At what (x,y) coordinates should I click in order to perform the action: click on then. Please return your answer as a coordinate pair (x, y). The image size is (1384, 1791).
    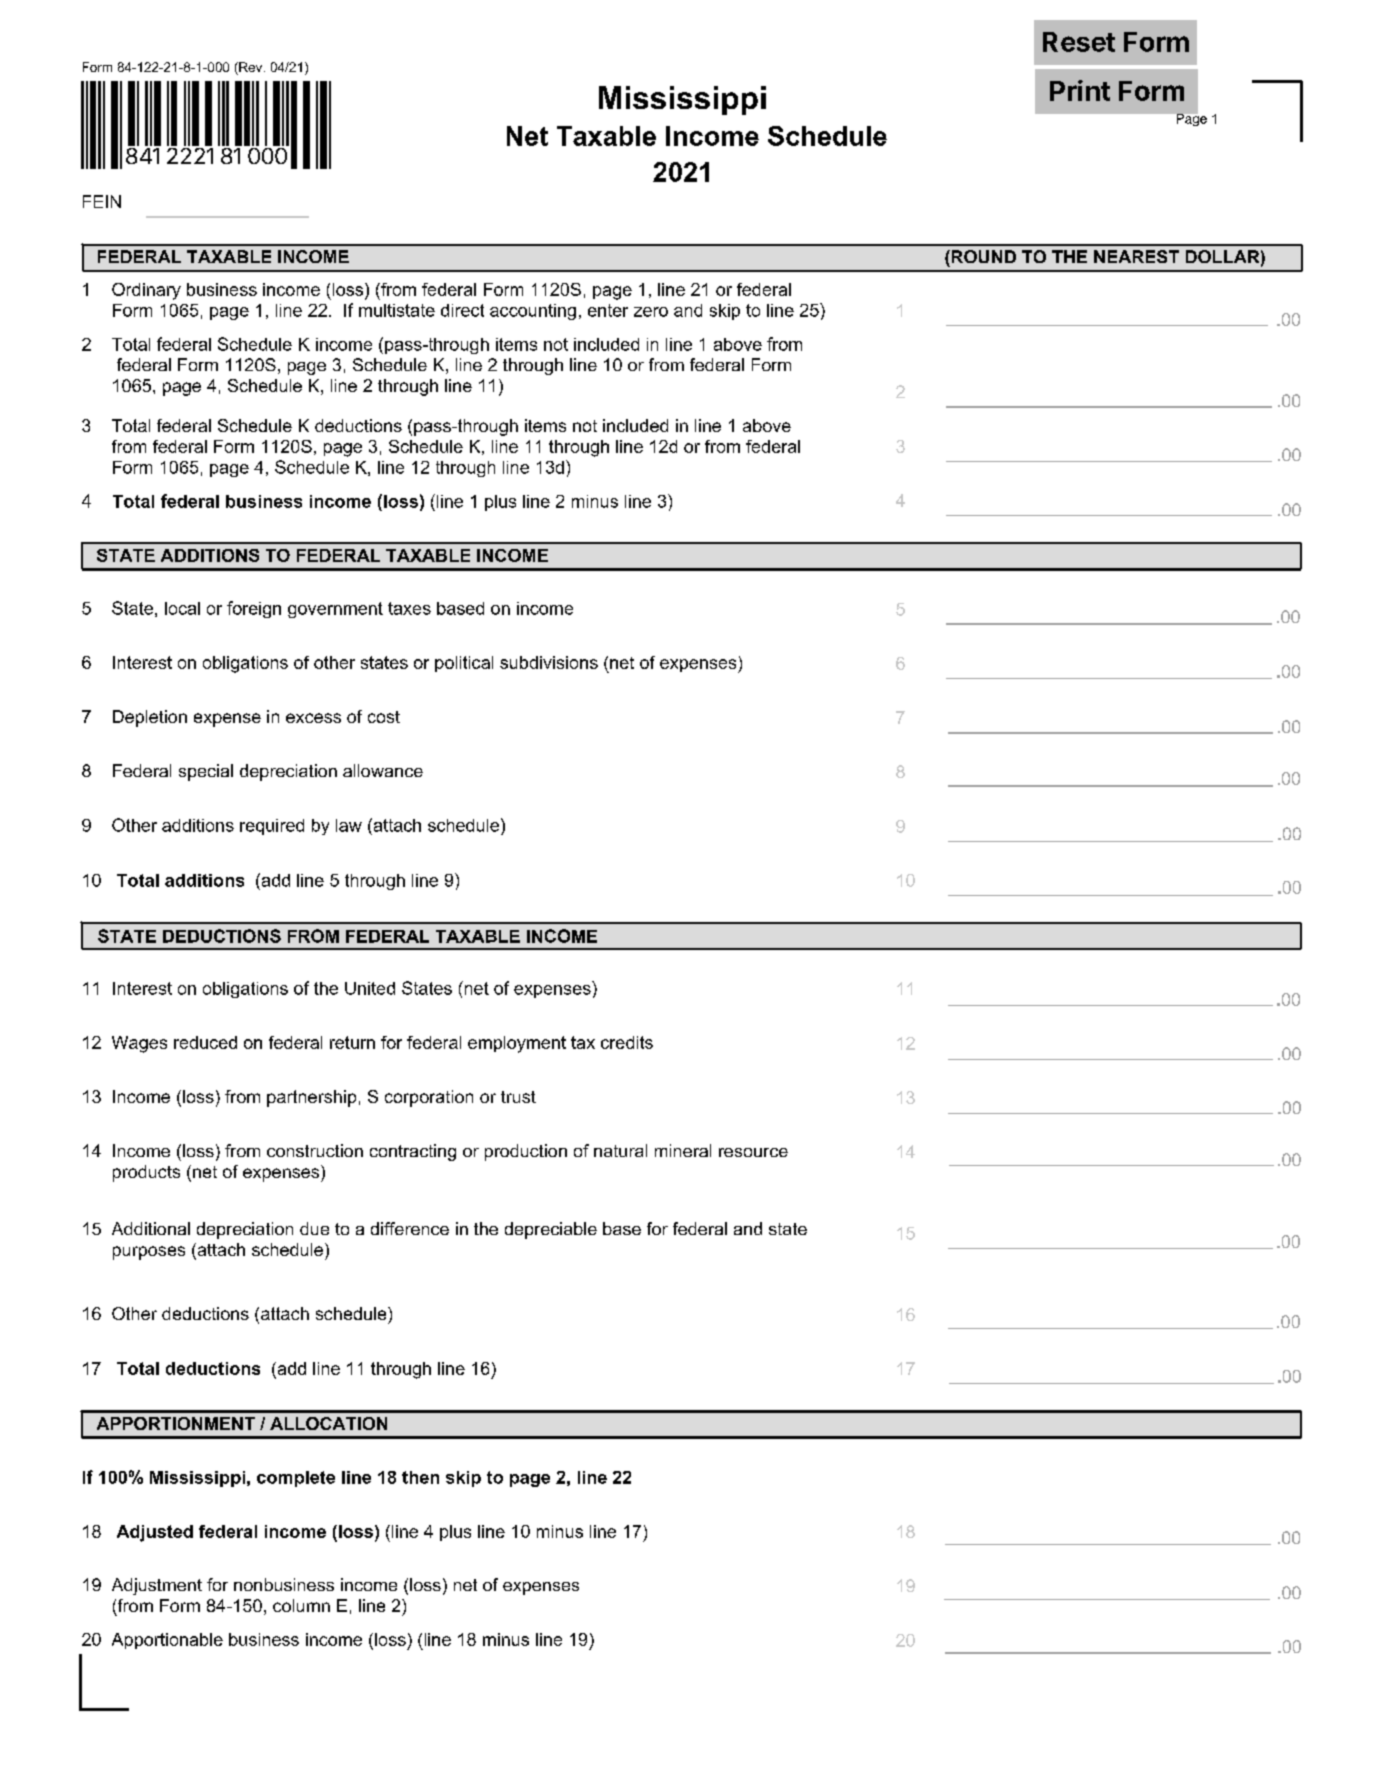
    Looking at the image, I should click on (420, 1477).
